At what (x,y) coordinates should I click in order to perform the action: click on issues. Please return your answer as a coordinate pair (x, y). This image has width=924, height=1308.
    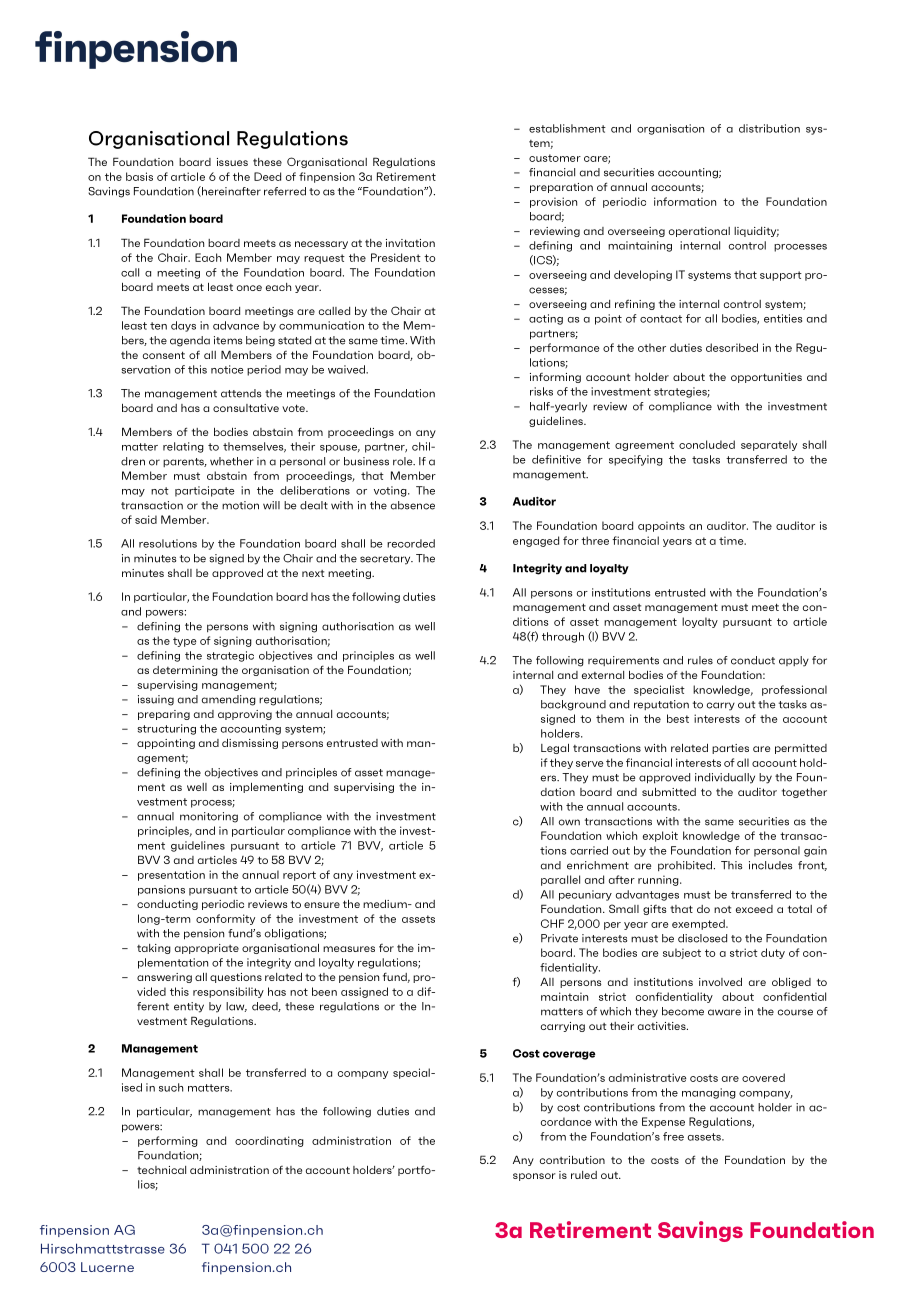
    Looking at the image, I should click on (232, 162).
